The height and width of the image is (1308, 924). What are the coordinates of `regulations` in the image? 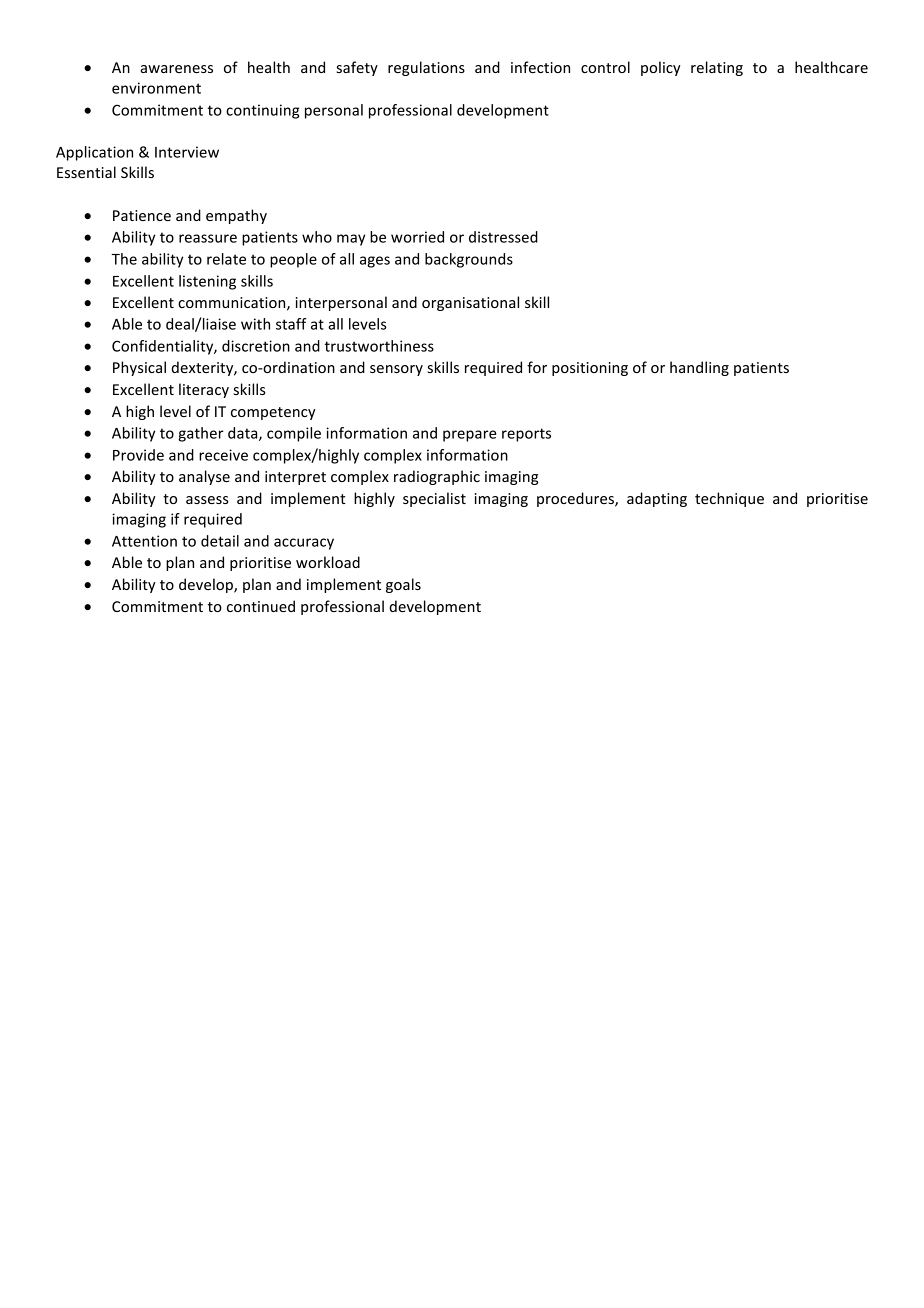 It's located at (426, 68).
